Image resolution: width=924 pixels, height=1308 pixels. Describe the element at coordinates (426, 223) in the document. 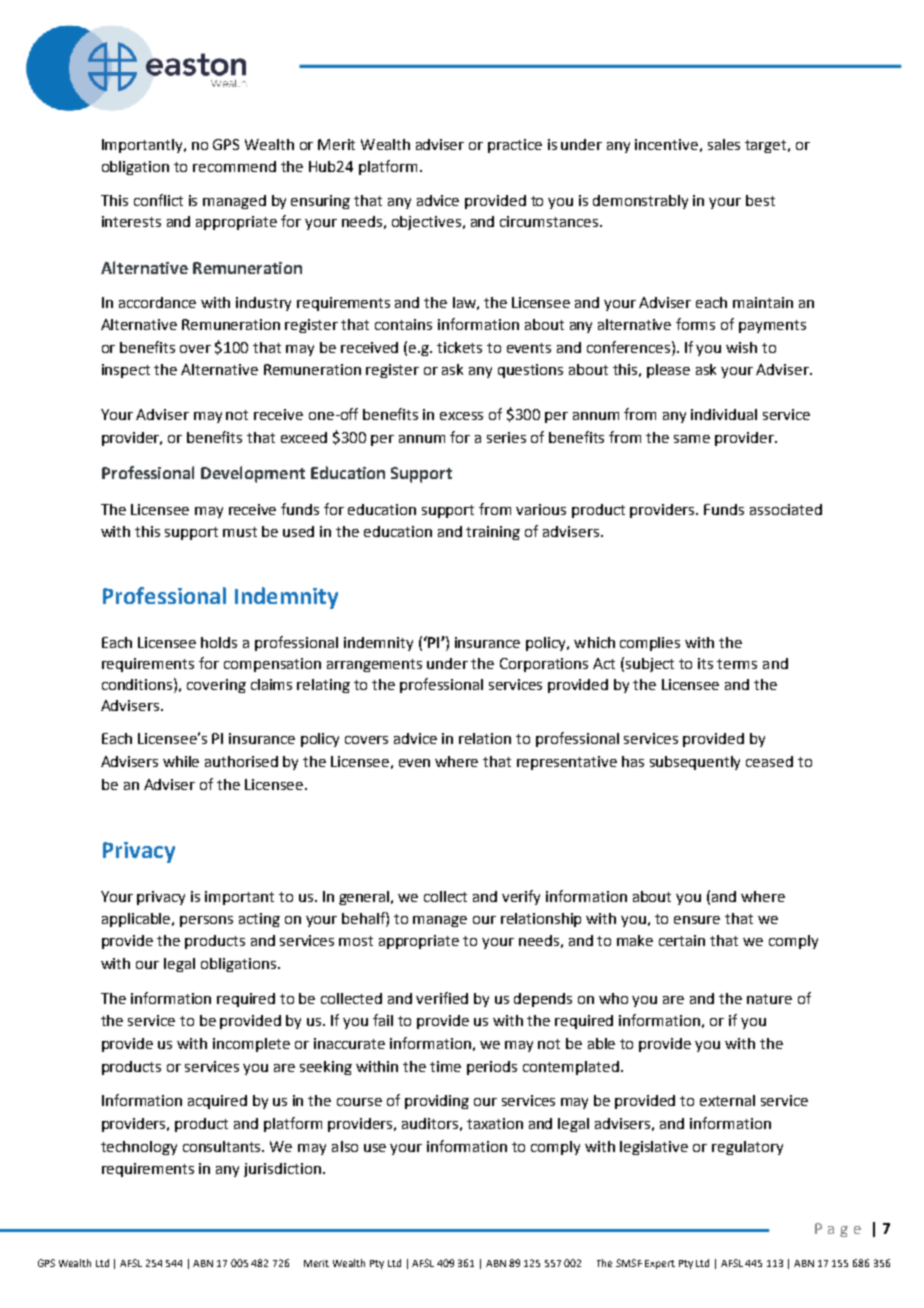

I see `objectives` at that location.
